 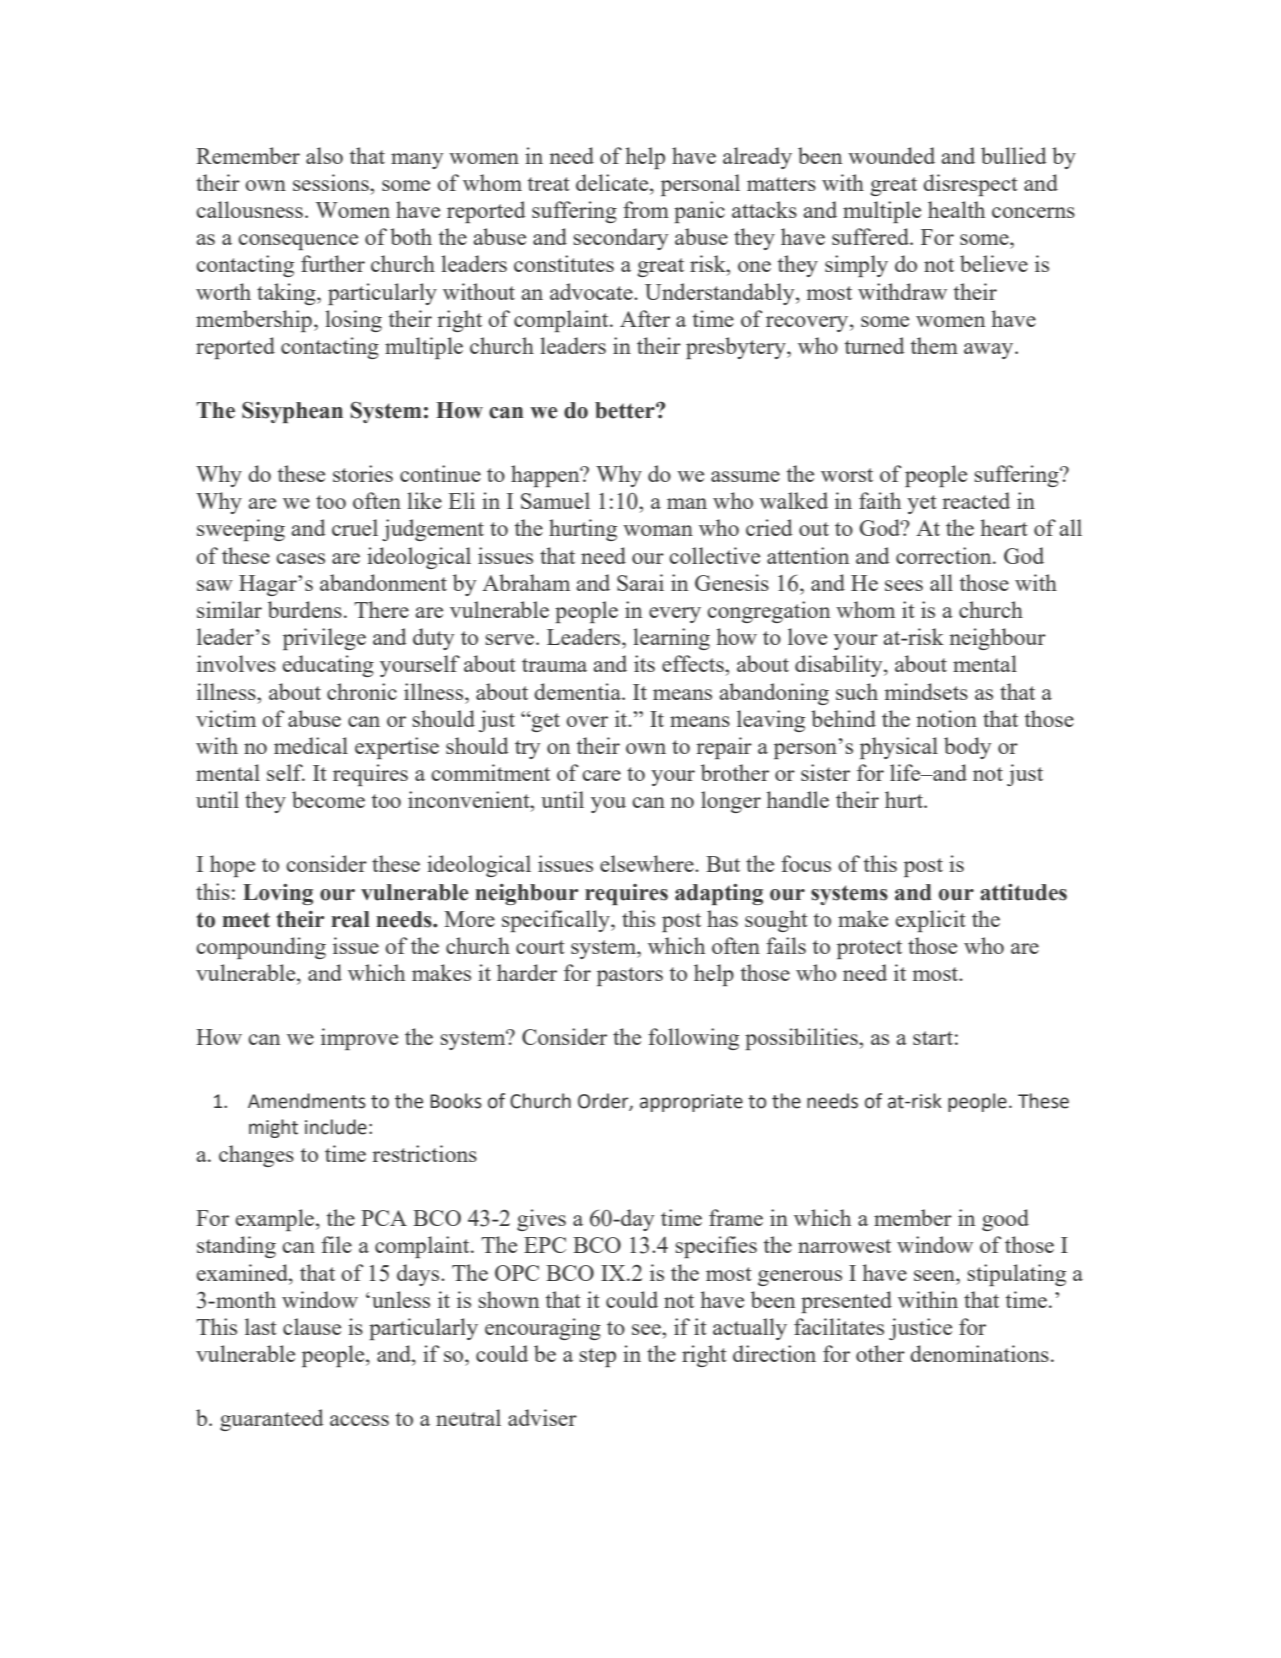 I want to click on health, so click(x=956, y=209).
